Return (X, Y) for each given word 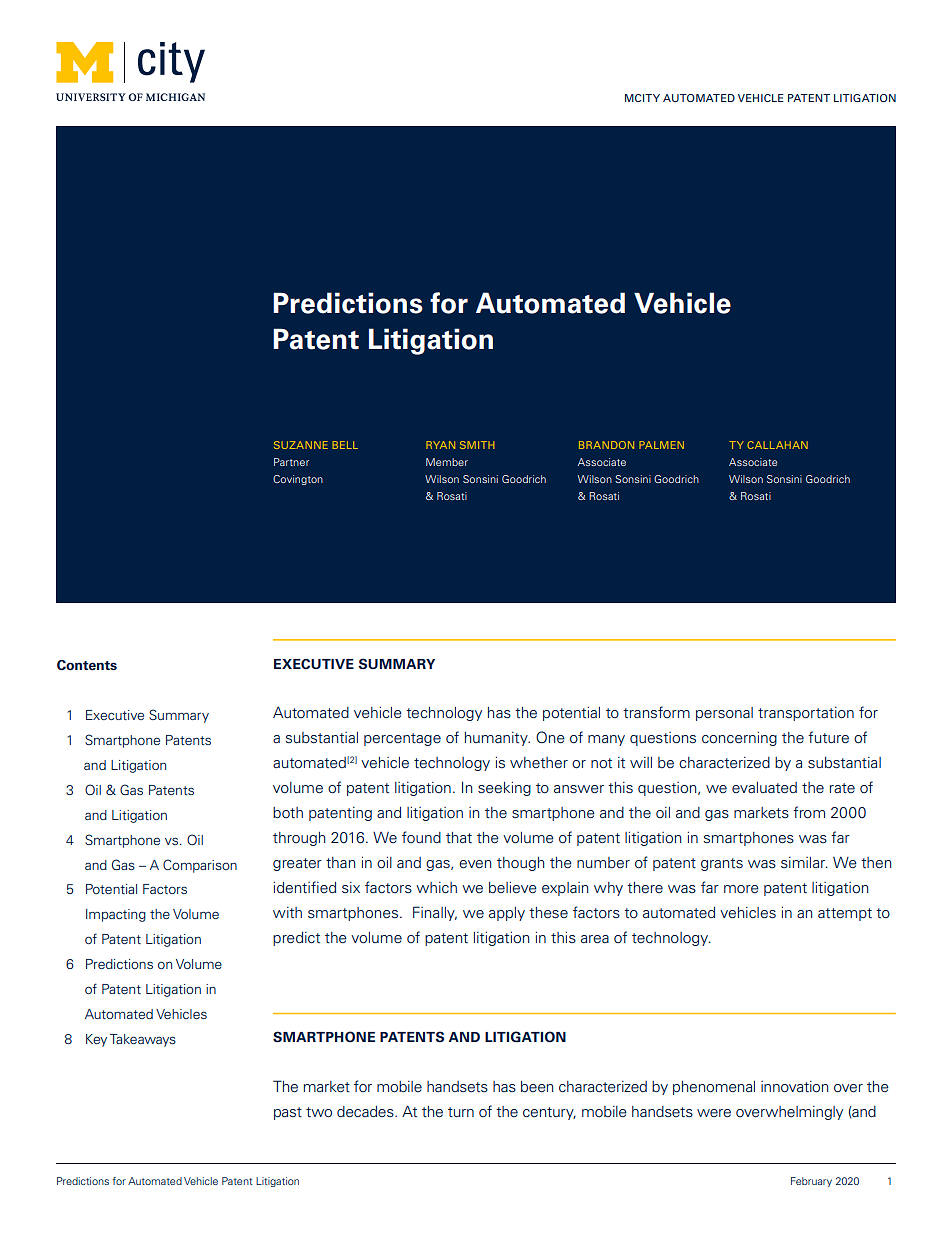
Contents (87, 665)
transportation (806, 714)
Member (447, 462)
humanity (497, 739)
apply (507, 914)
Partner (291, 462)
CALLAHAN (777, 445)
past (288, 1113)
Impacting (116, 915)
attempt (845, 914)
